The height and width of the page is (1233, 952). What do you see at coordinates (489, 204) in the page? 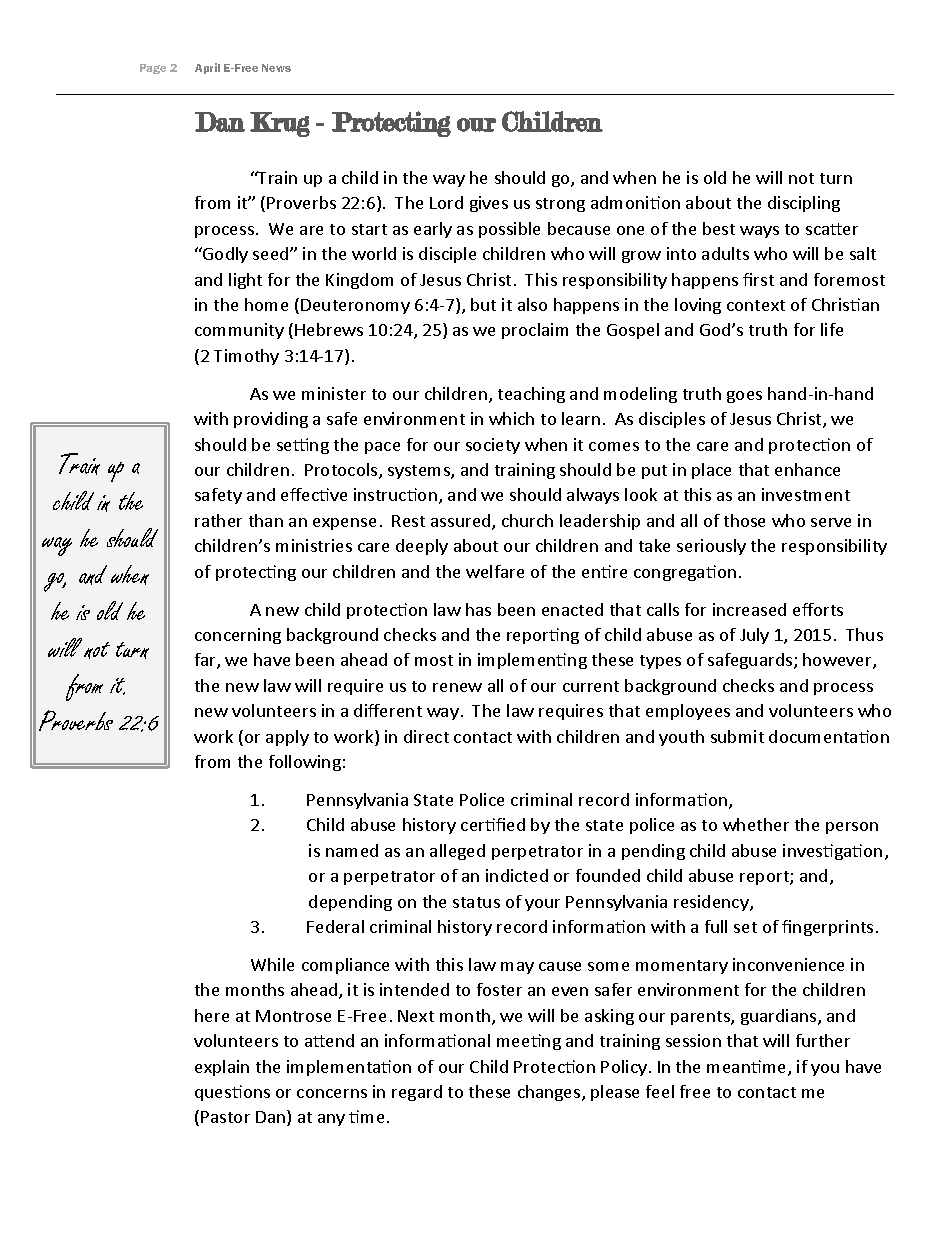
I see `gives` at bounding box center [489, 204].
